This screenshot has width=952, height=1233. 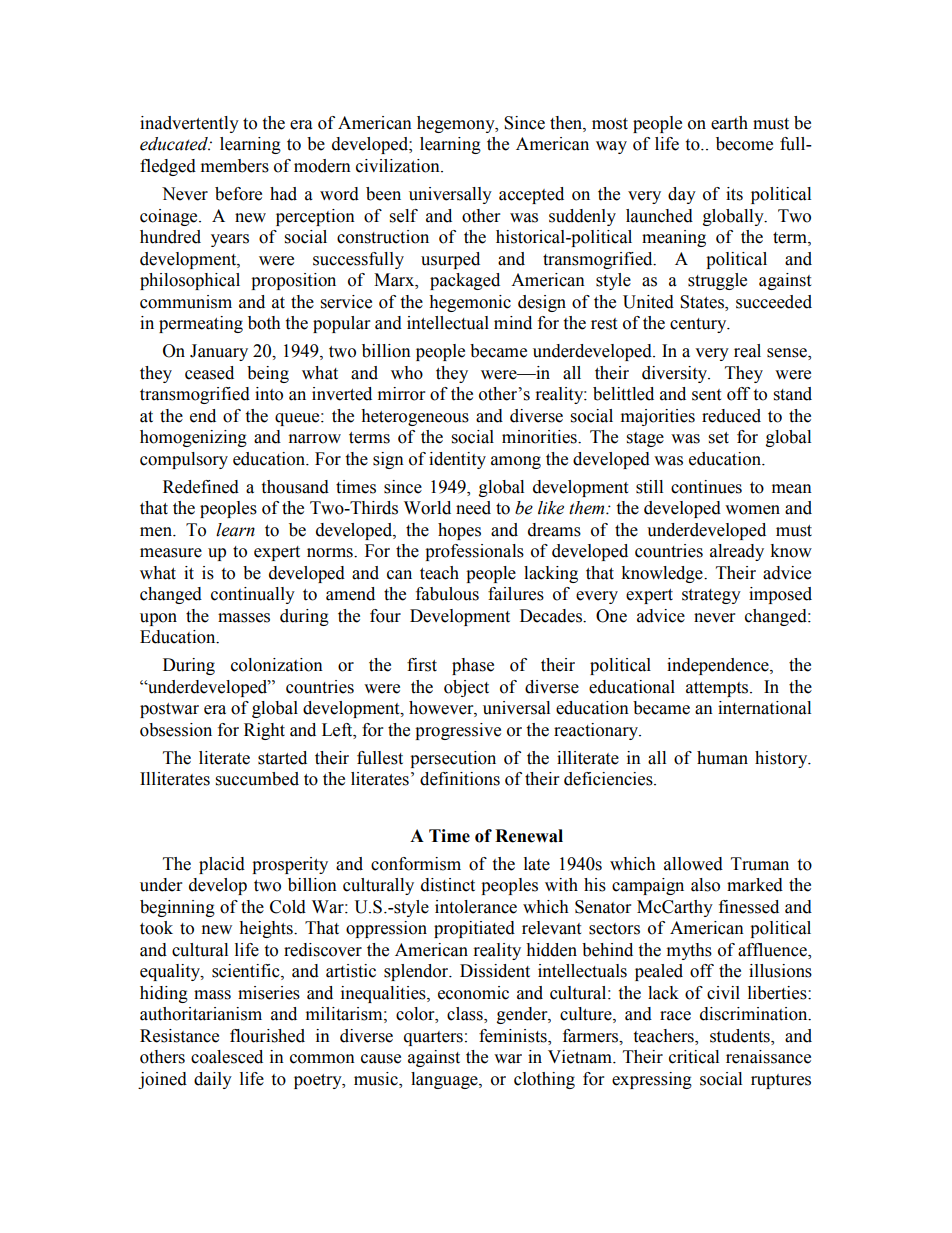 What do you see at coordinates (694, 1057) in the screenshot?
I see `critical` at bounding box center [694, 1057].
